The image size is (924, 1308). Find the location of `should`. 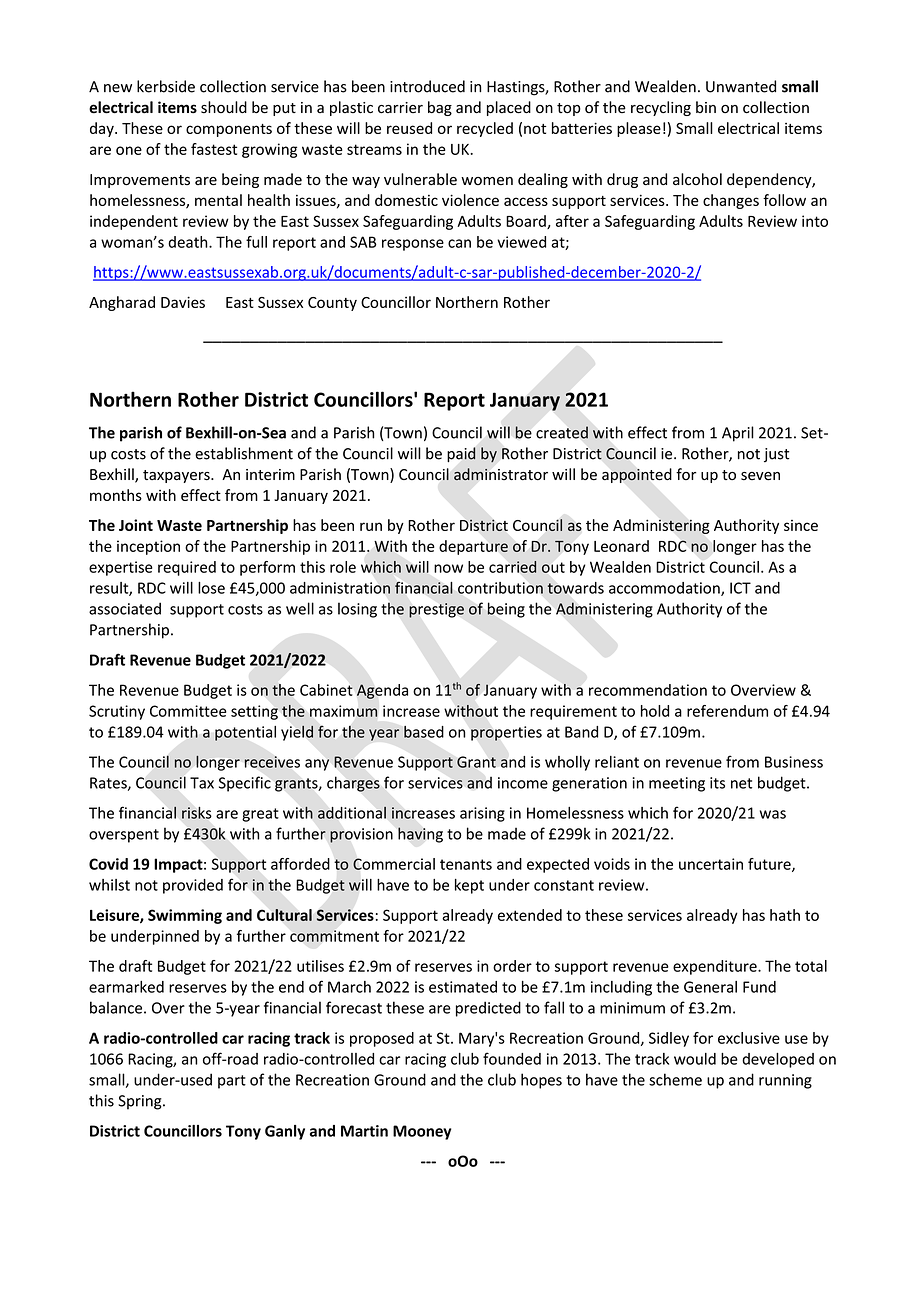

should is located at coordinates (224, 107).
